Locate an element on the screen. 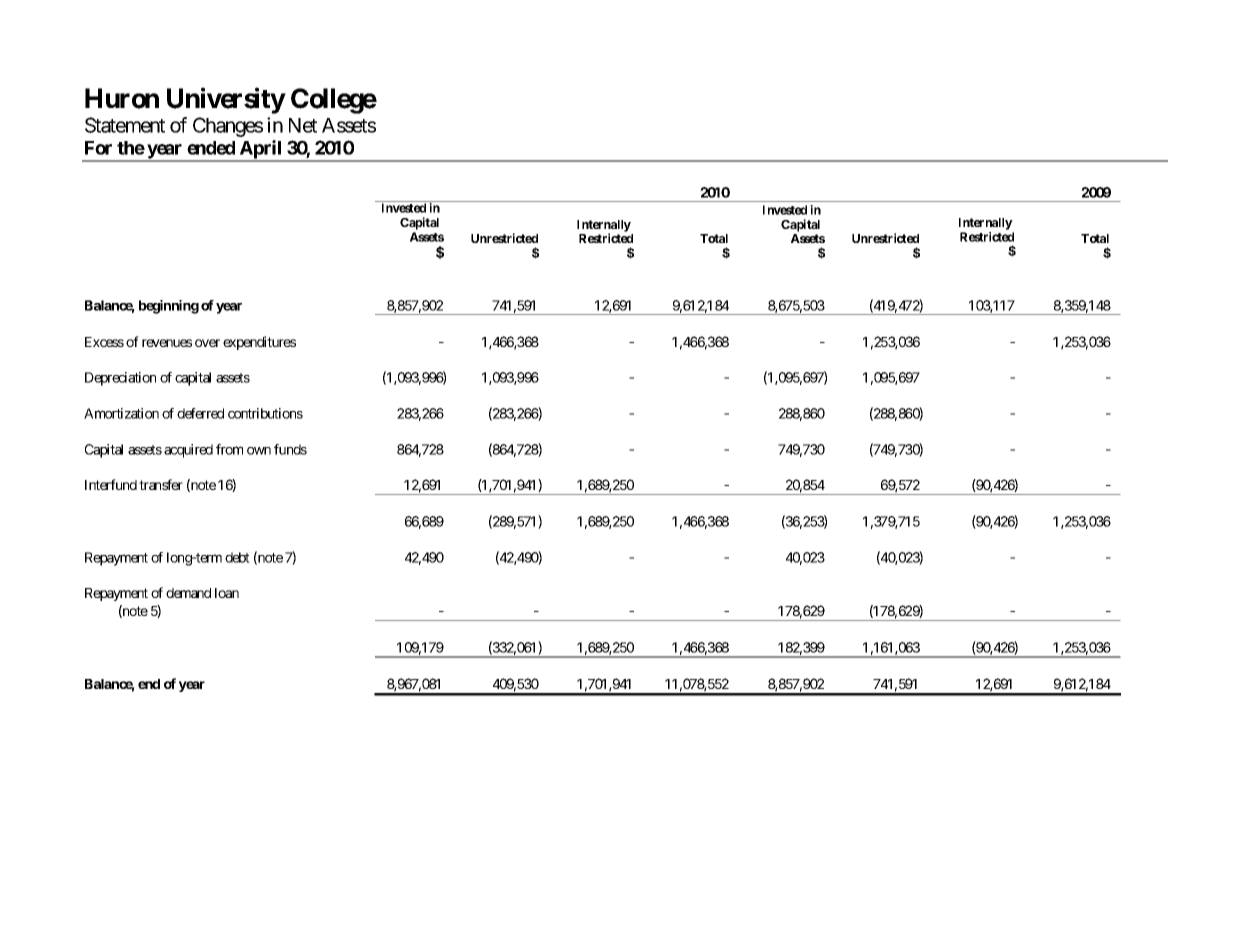 The image size is (1233, 952). deferred is located at coordinates (200, 413).
